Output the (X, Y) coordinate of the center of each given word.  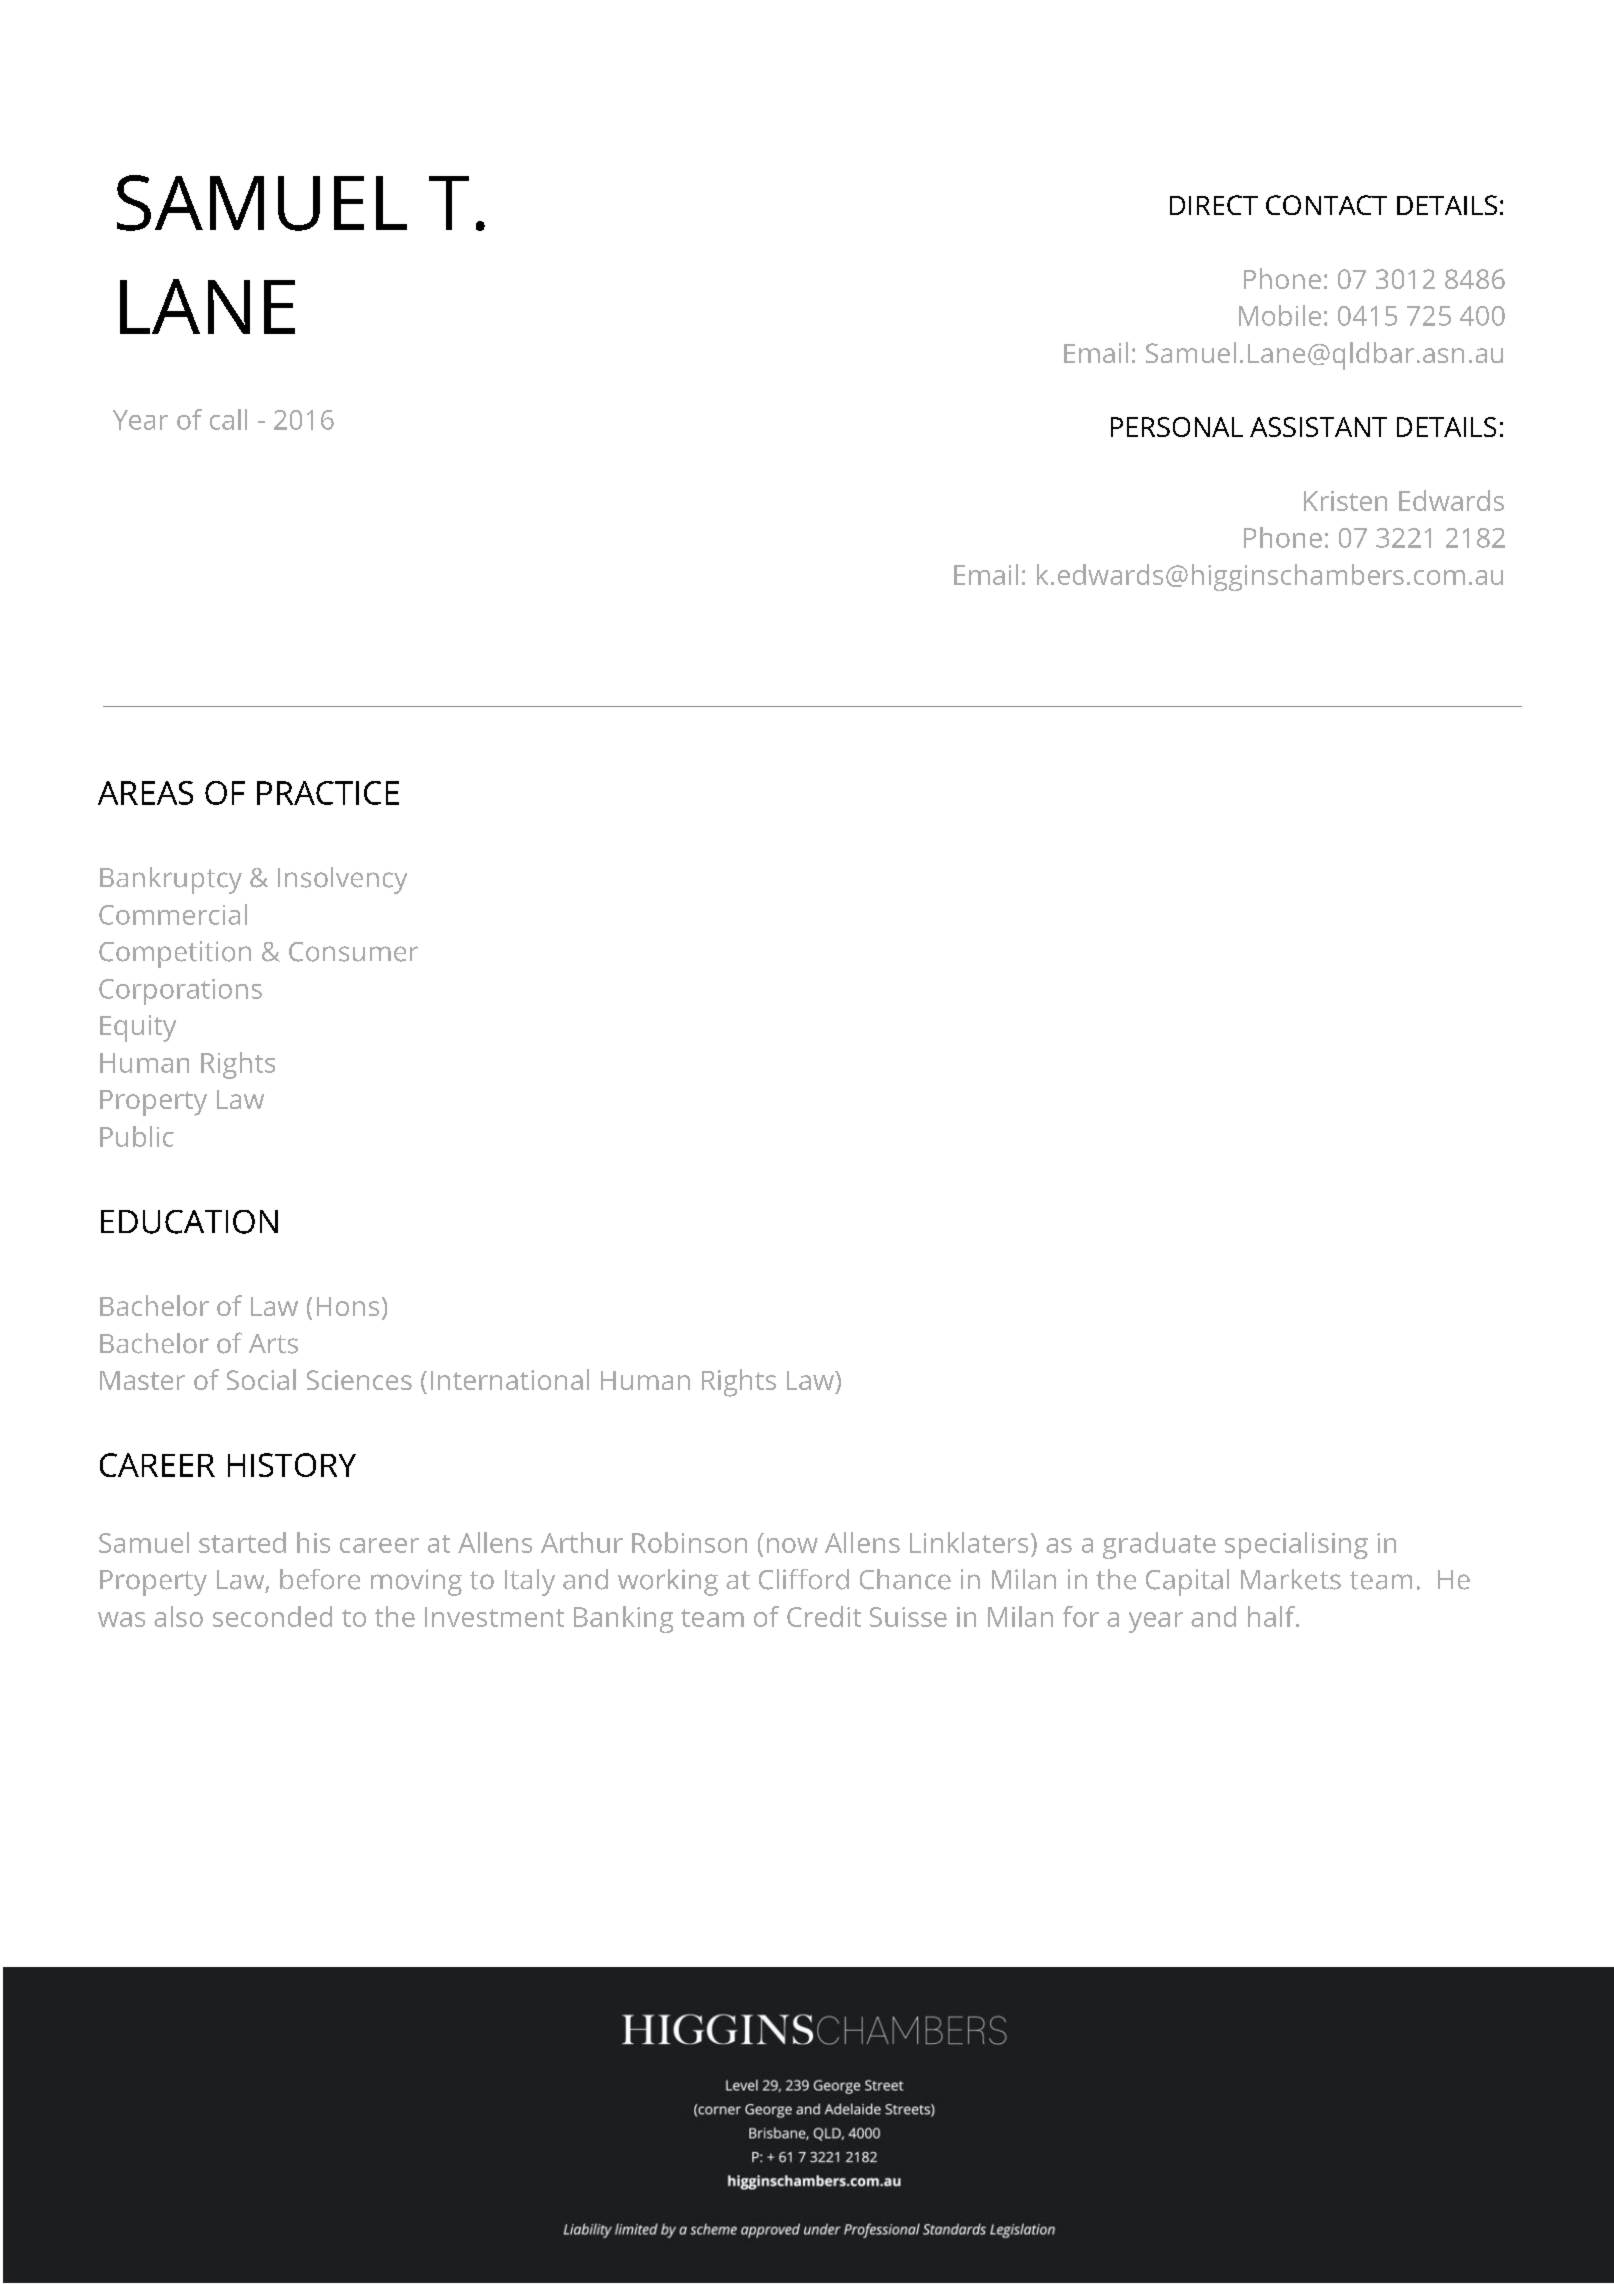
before (320, 1579)
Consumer (353, 952)
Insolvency (342, 880)
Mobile (1280, 315)
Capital (1187, 1582)
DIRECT (1214, 205)
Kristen (1345, 501)
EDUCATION (189, 1222)
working (668, 1582)
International (510, 1379)
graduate (1159, 1545)
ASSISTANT (1318, 427)
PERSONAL (1177, 427)
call (228, 419)
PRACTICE (328, 793)
